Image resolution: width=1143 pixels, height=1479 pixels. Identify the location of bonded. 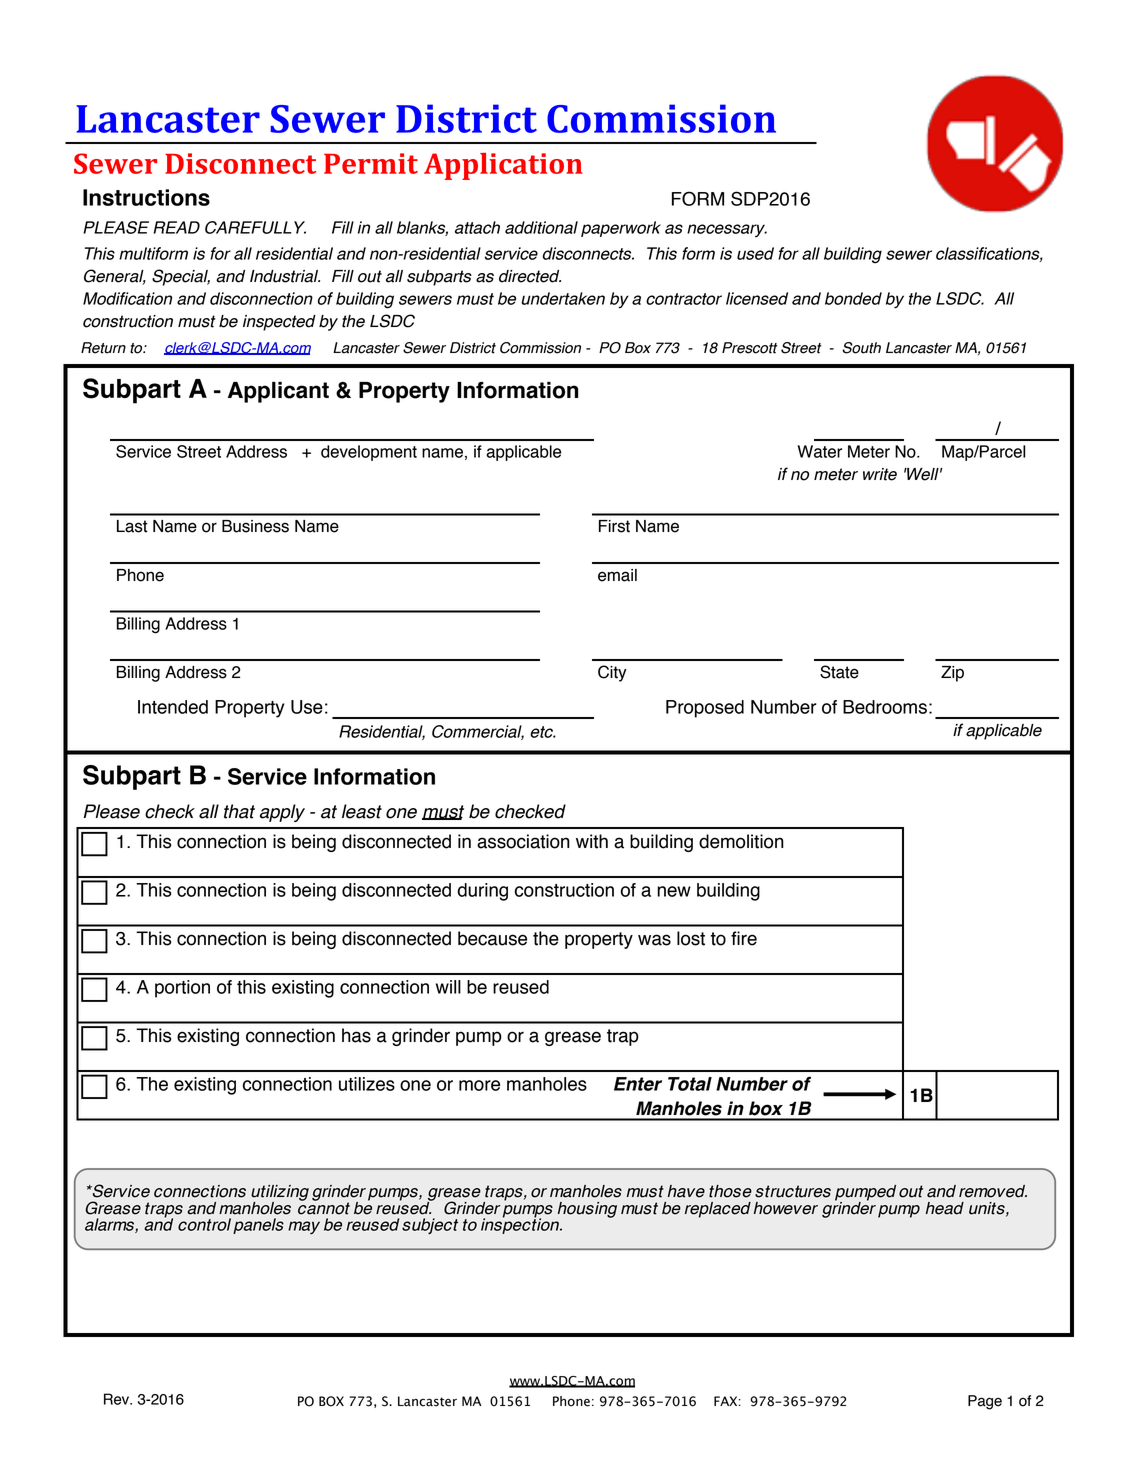
(853, 298).
